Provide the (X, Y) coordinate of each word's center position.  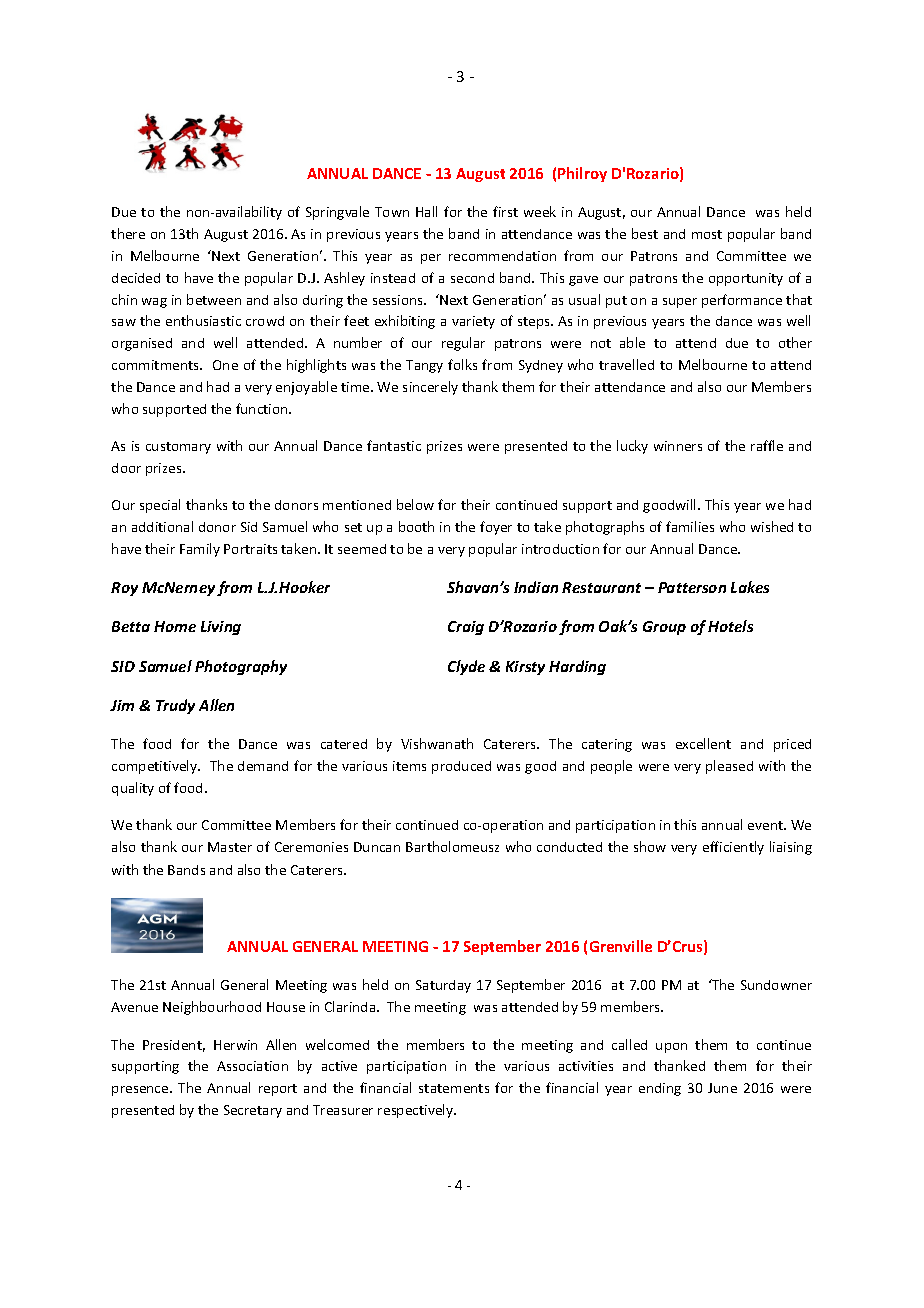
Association (252, 1066)
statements (454, 1088)
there (128, 233)
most (707, 234)
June (722, 1088)
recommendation (502, 256)
